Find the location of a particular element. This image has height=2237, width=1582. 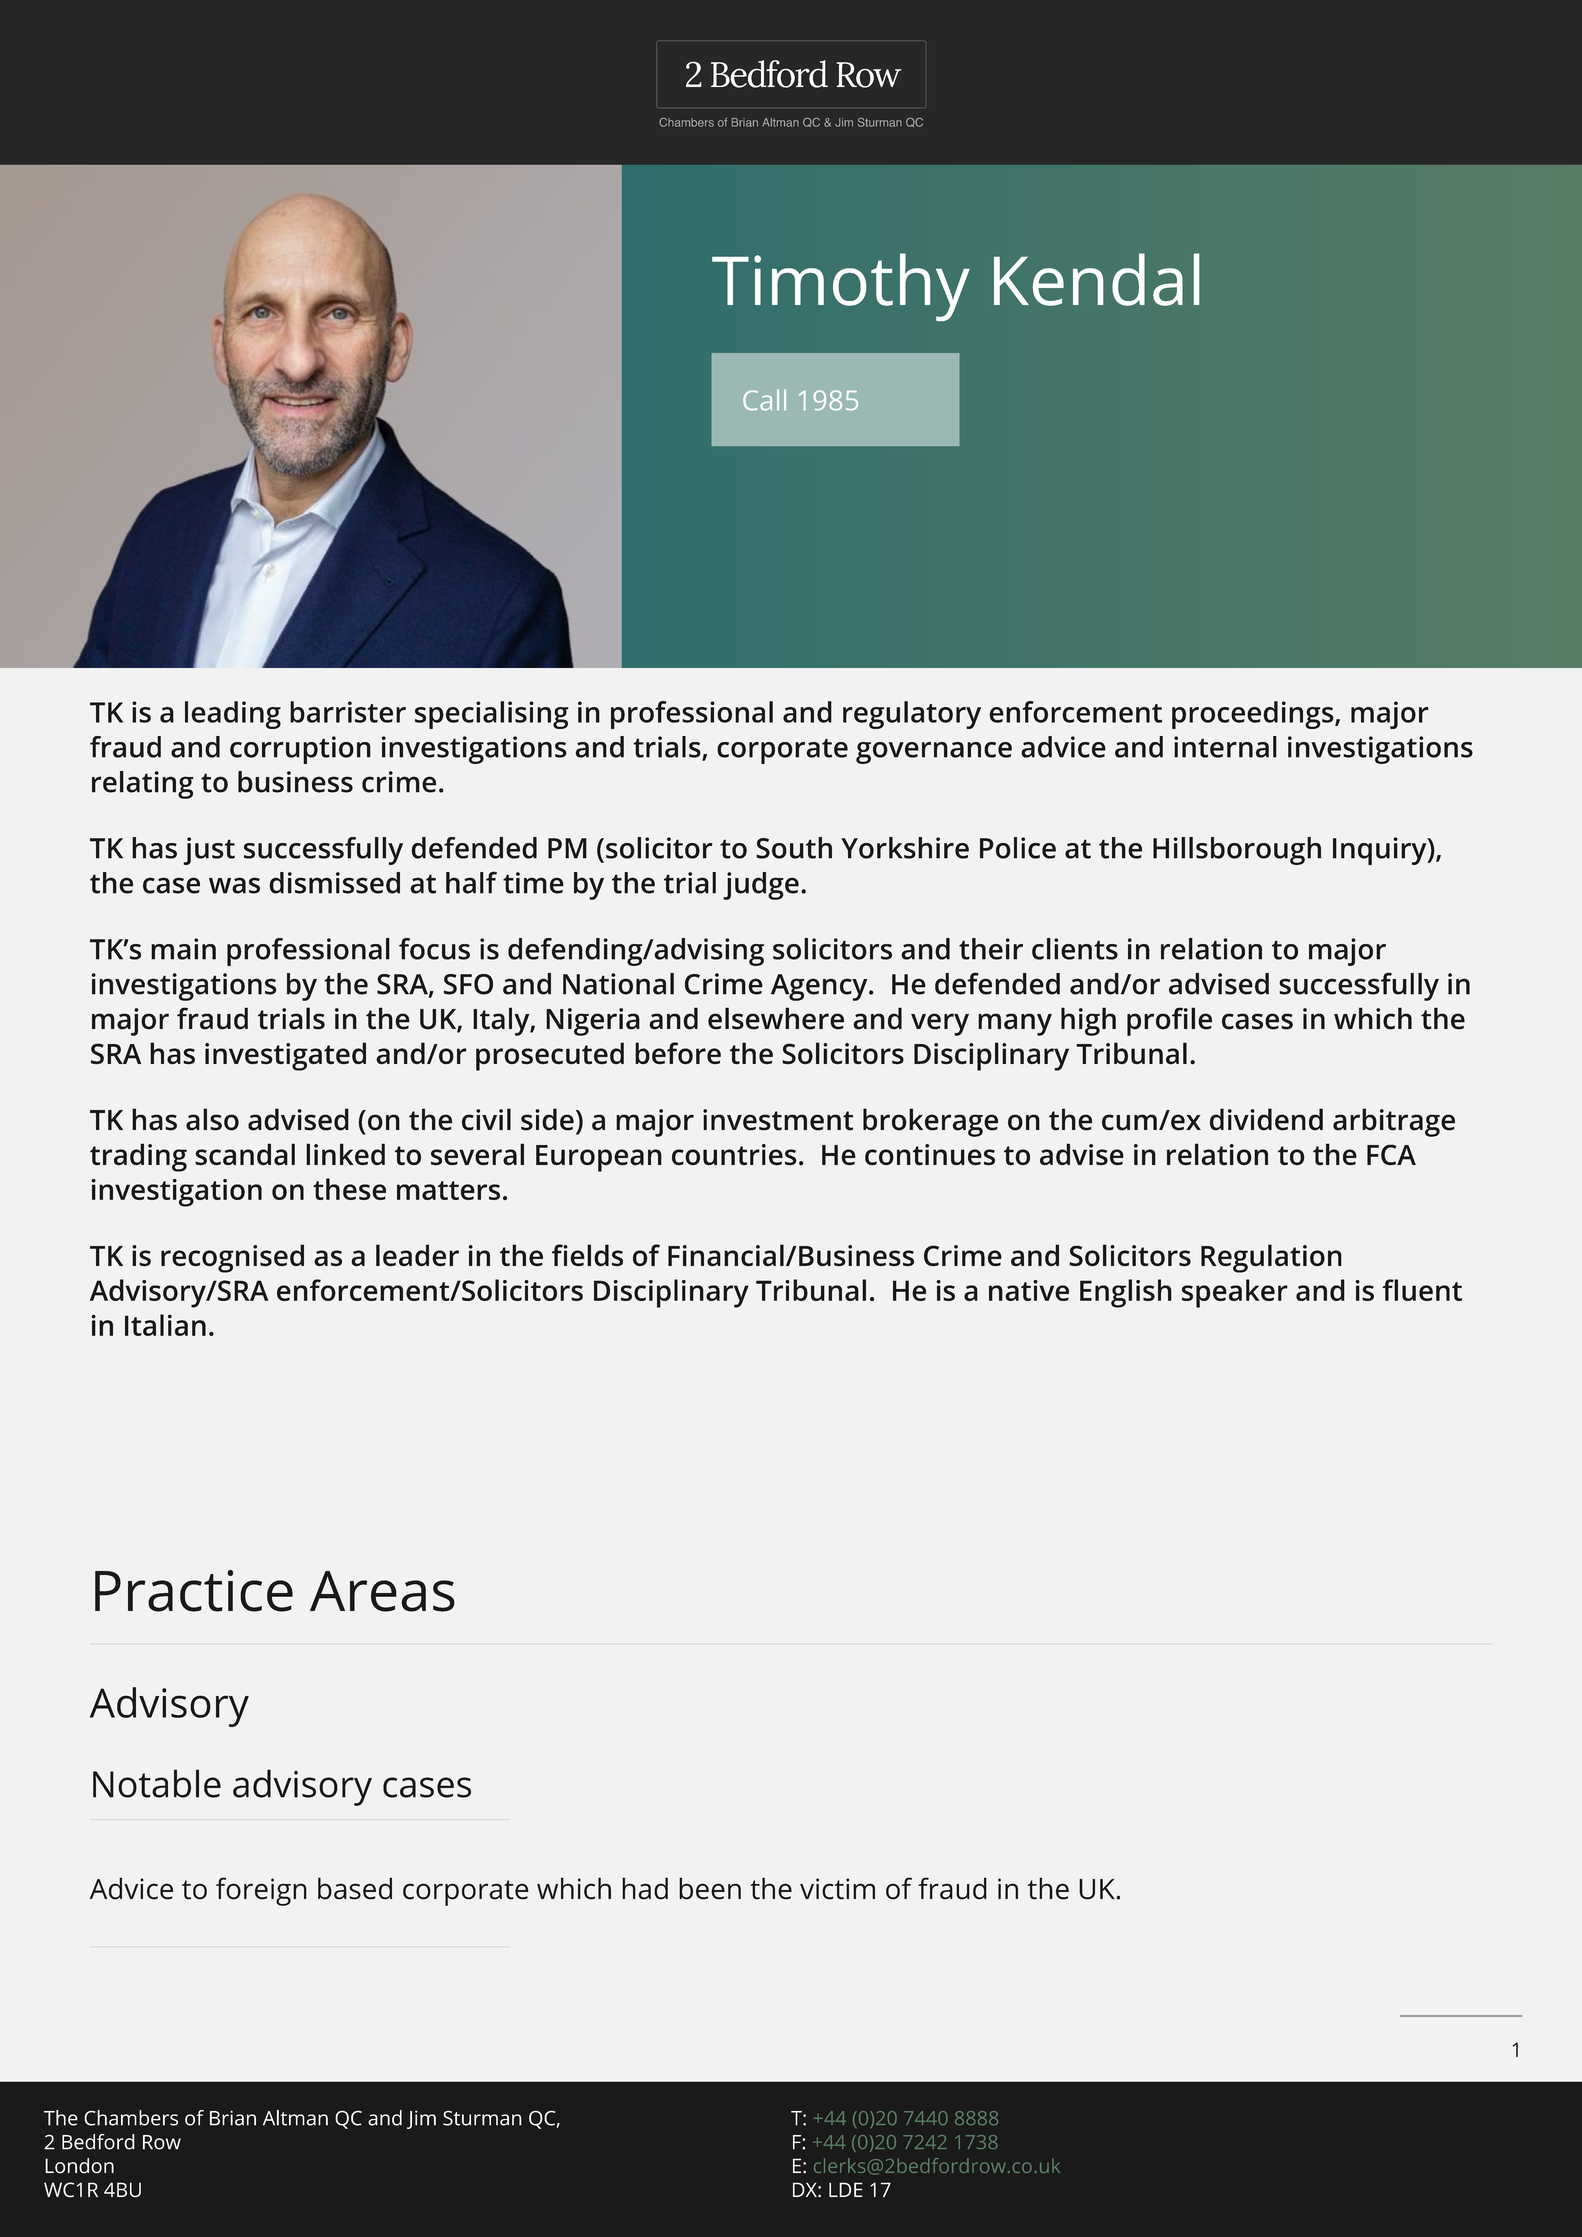

Call is located at coordinates (764, 400).
